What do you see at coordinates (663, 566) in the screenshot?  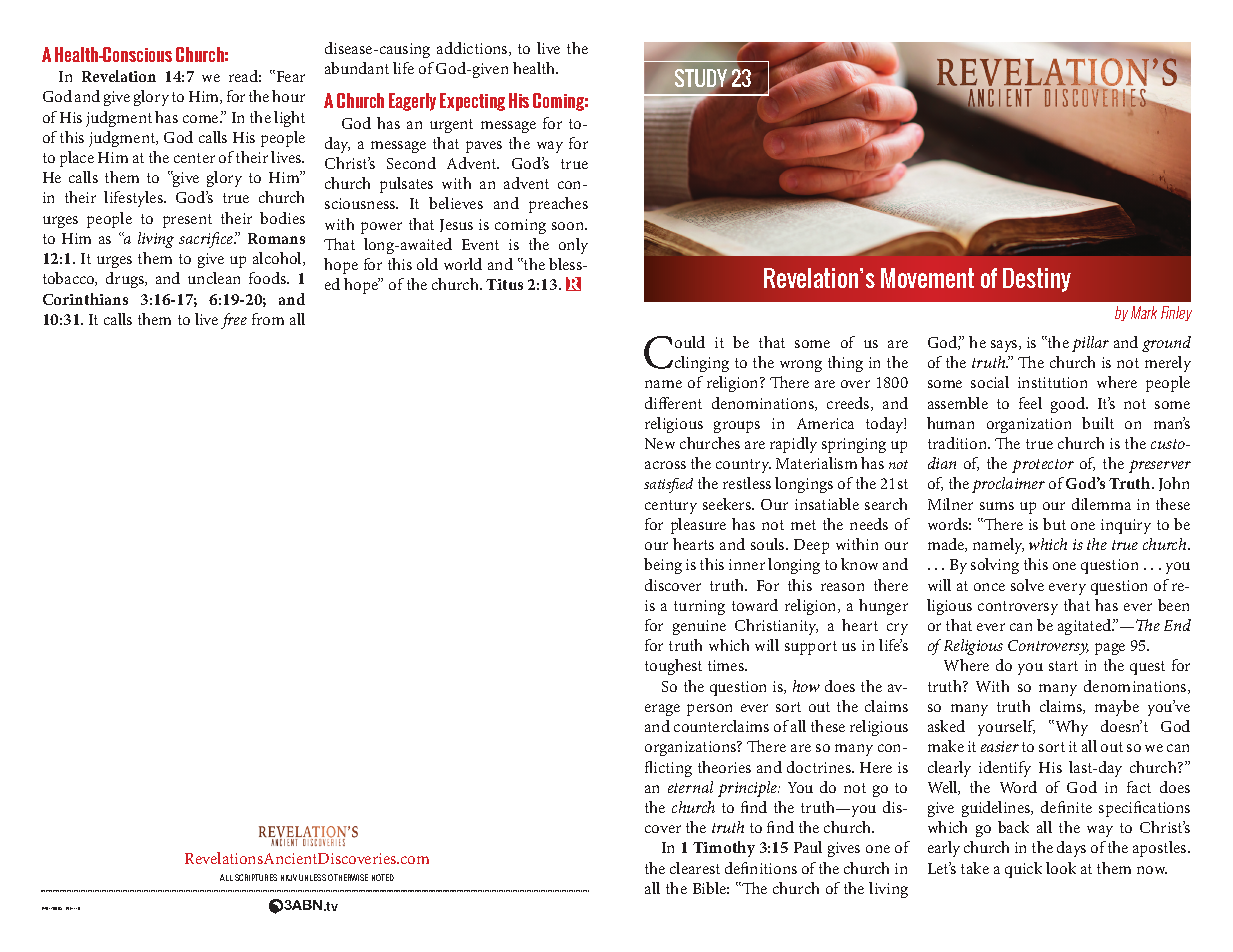 I see `being` at bounding box center [663, 566].
